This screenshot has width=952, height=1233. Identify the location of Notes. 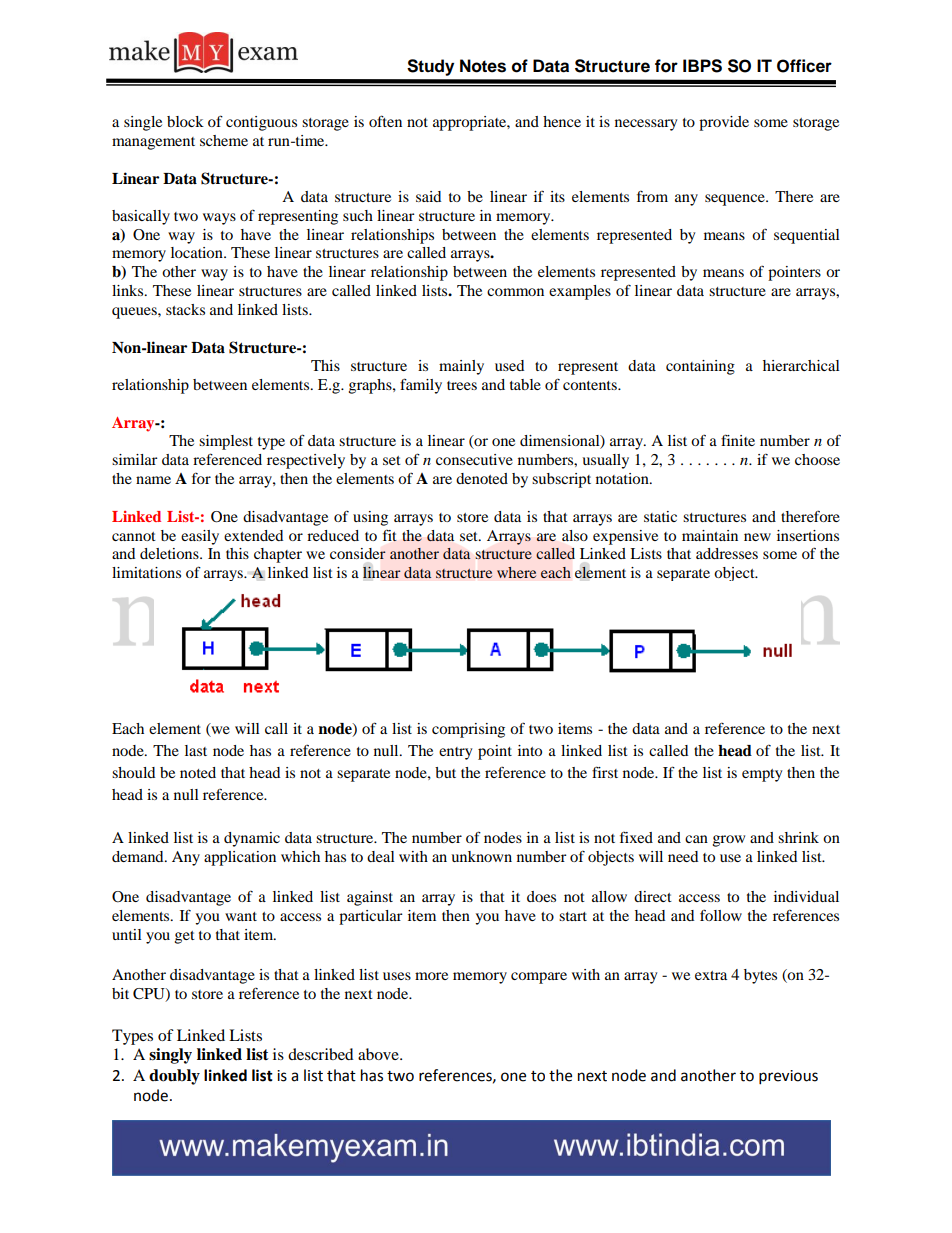
(483, 66).
